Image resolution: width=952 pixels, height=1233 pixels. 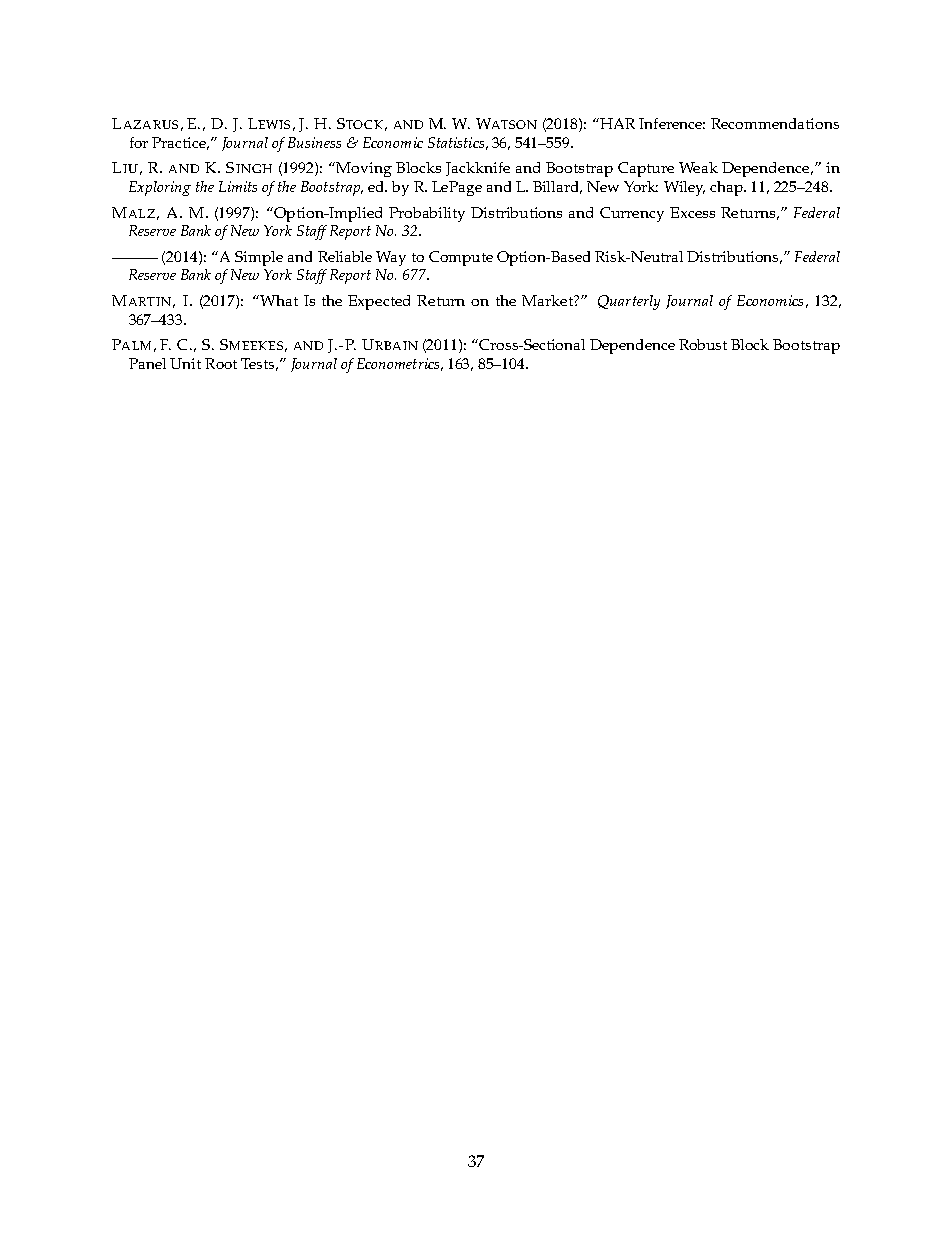 What do you see at coordinates (775, 123) in the document?
I see `Recommendations` at bounding box center [775, 123].
